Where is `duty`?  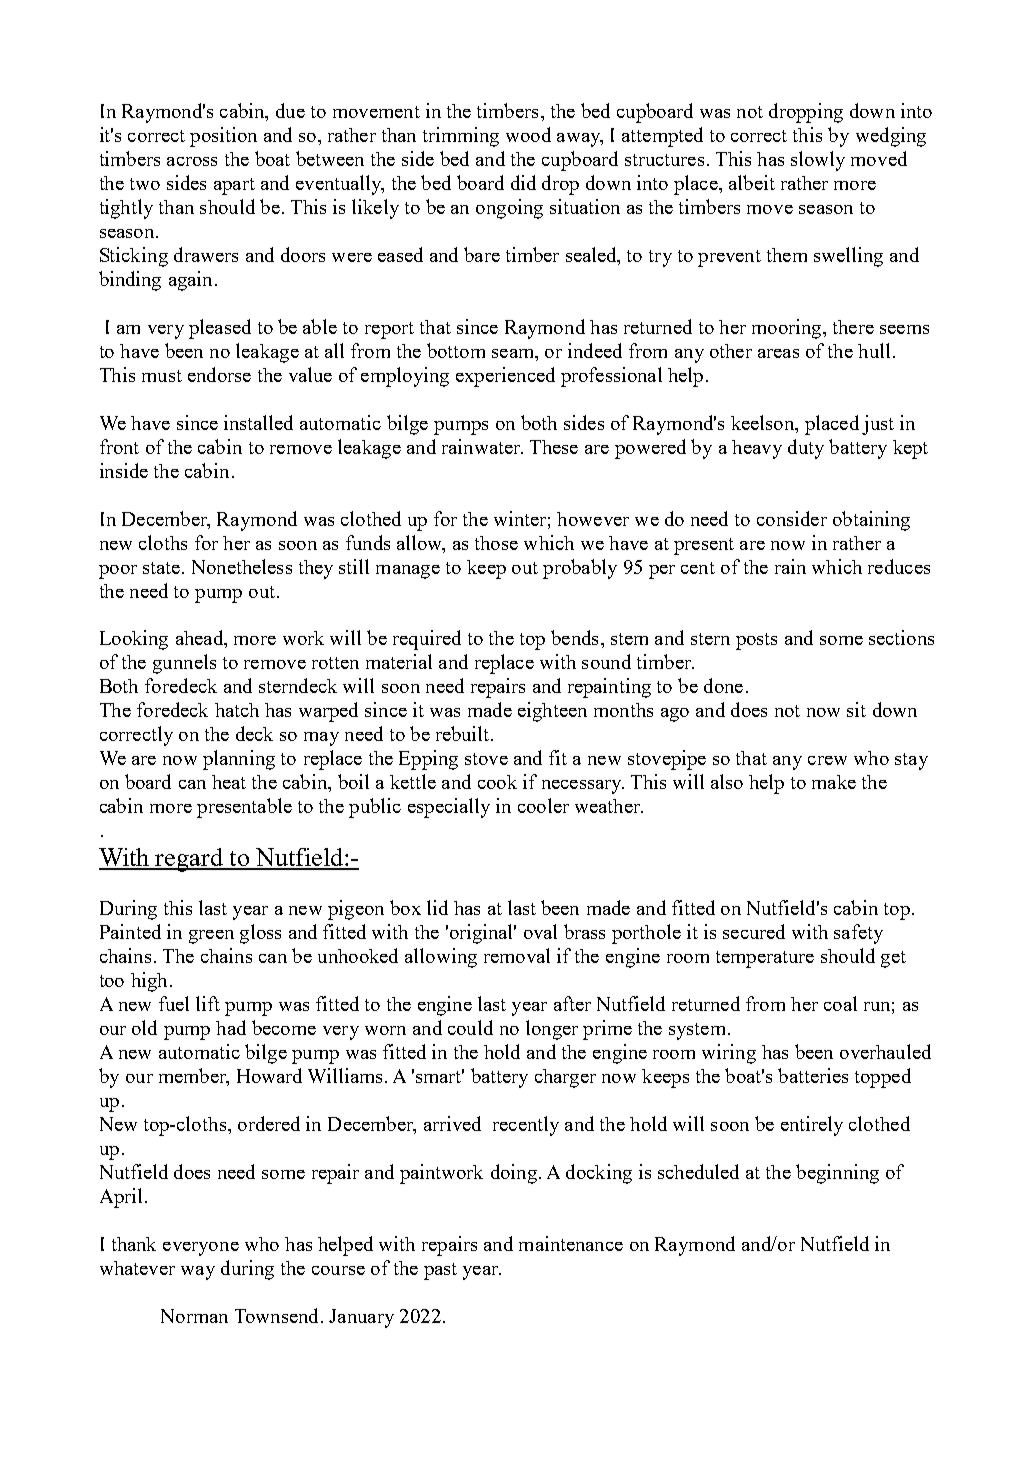 duty is located at coordinates (806, 449).
